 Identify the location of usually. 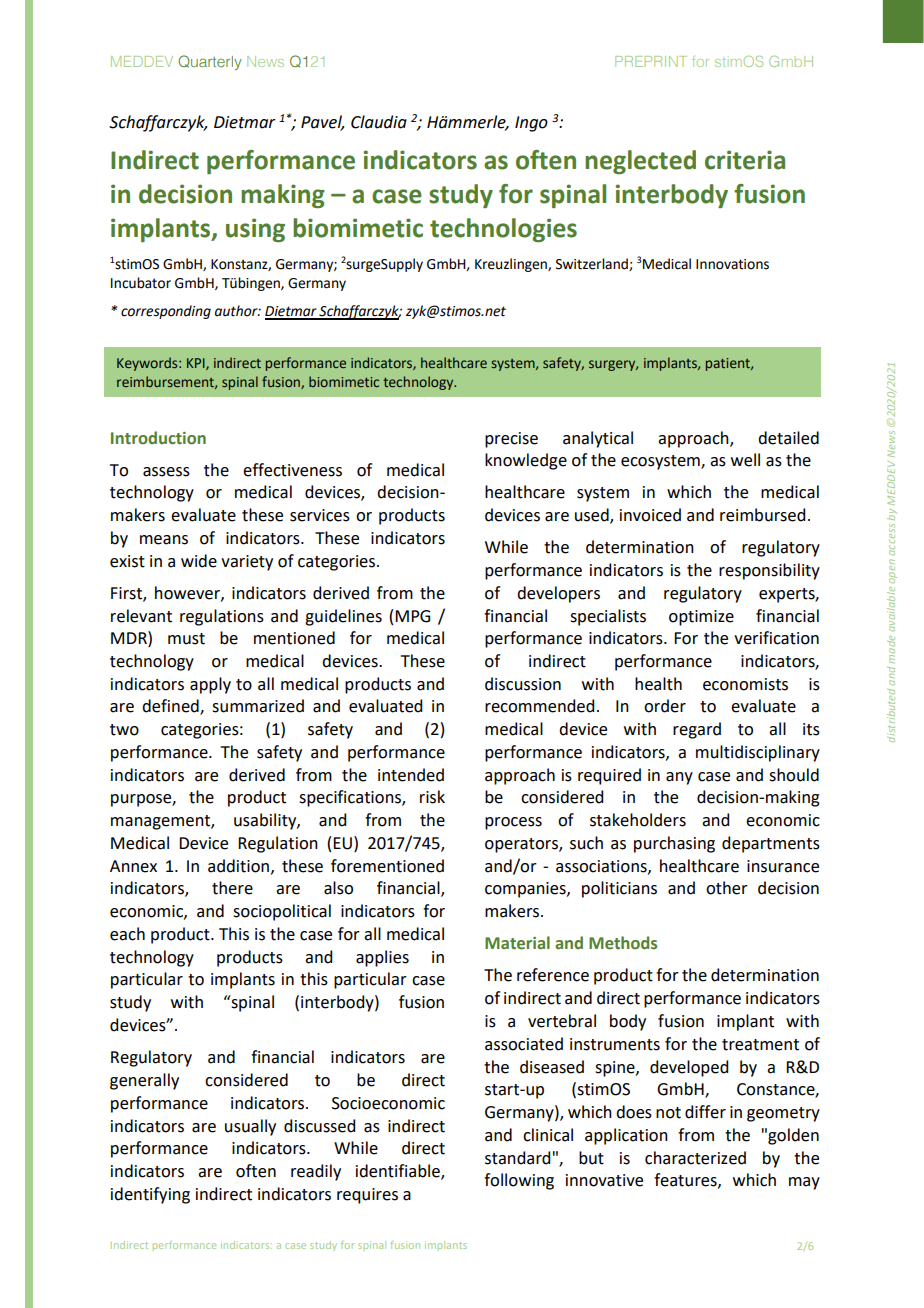
(250, 1127).
